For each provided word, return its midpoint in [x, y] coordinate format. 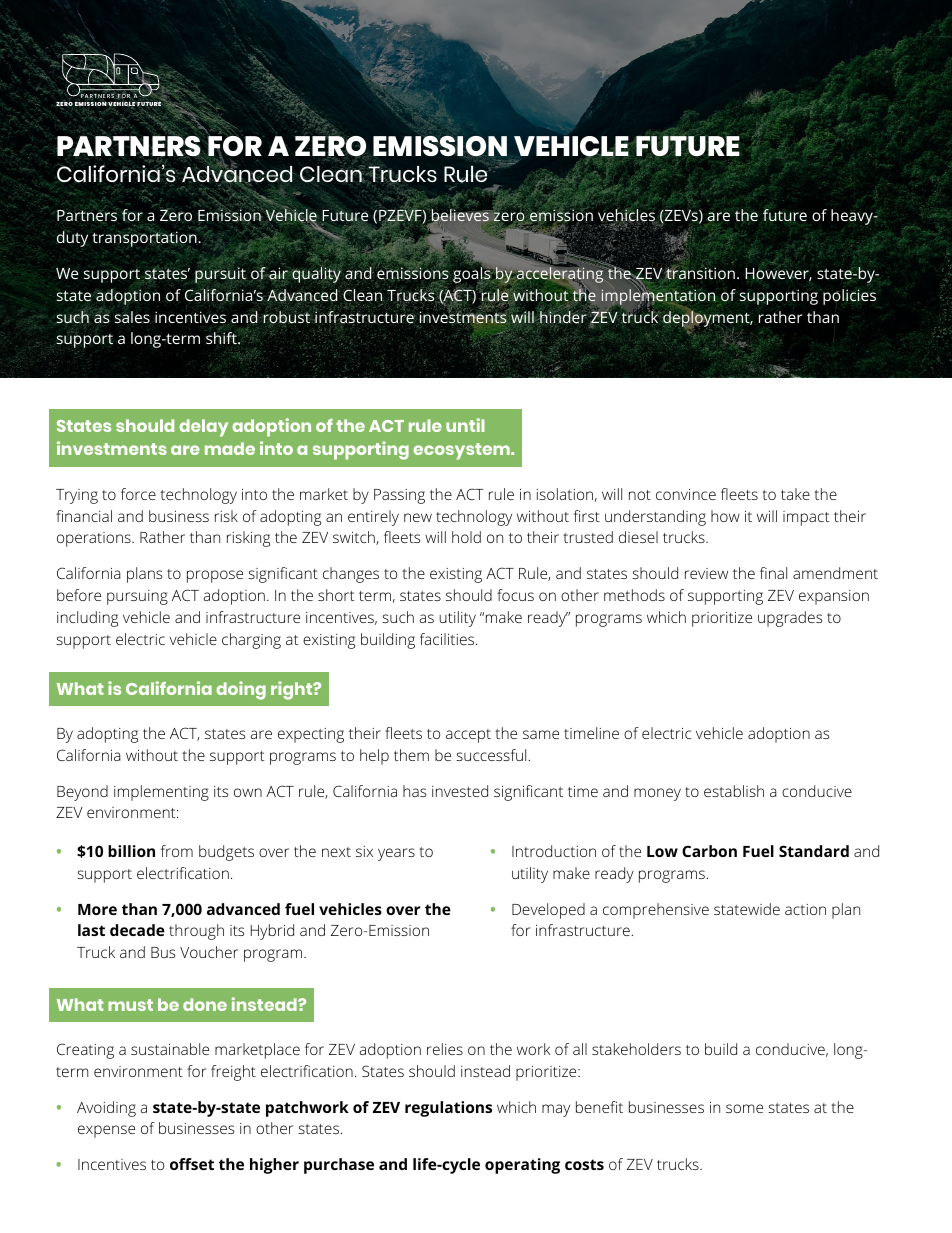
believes [461, 216]
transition [699, 274]
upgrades [790, 619]
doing [241, 690]
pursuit [220, 275]
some [744, 1108]
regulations [448, 1109]
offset [192, 1164]
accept [468, 736]
